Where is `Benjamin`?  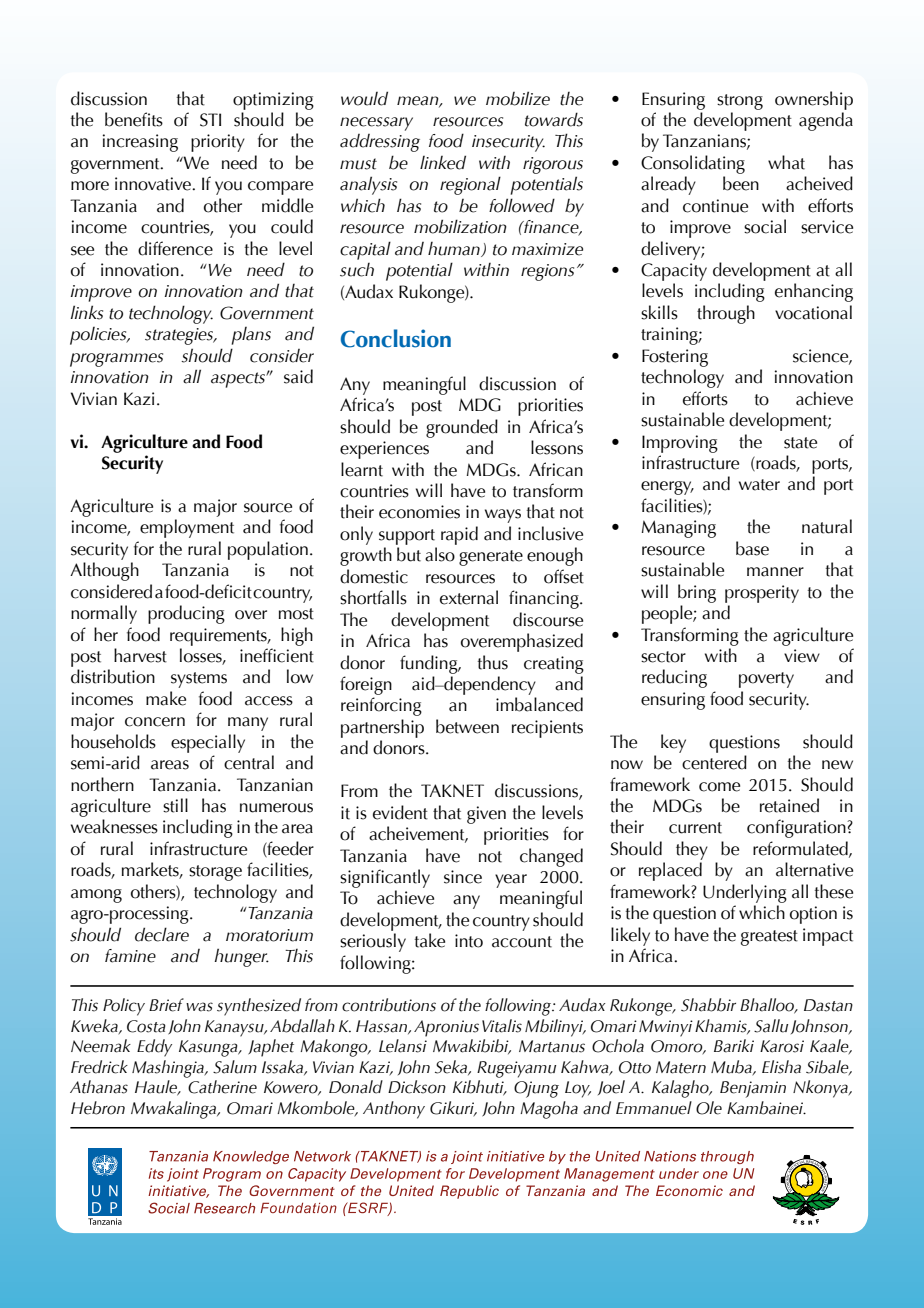 Benjamin is located at coordinates (753, 1089).
